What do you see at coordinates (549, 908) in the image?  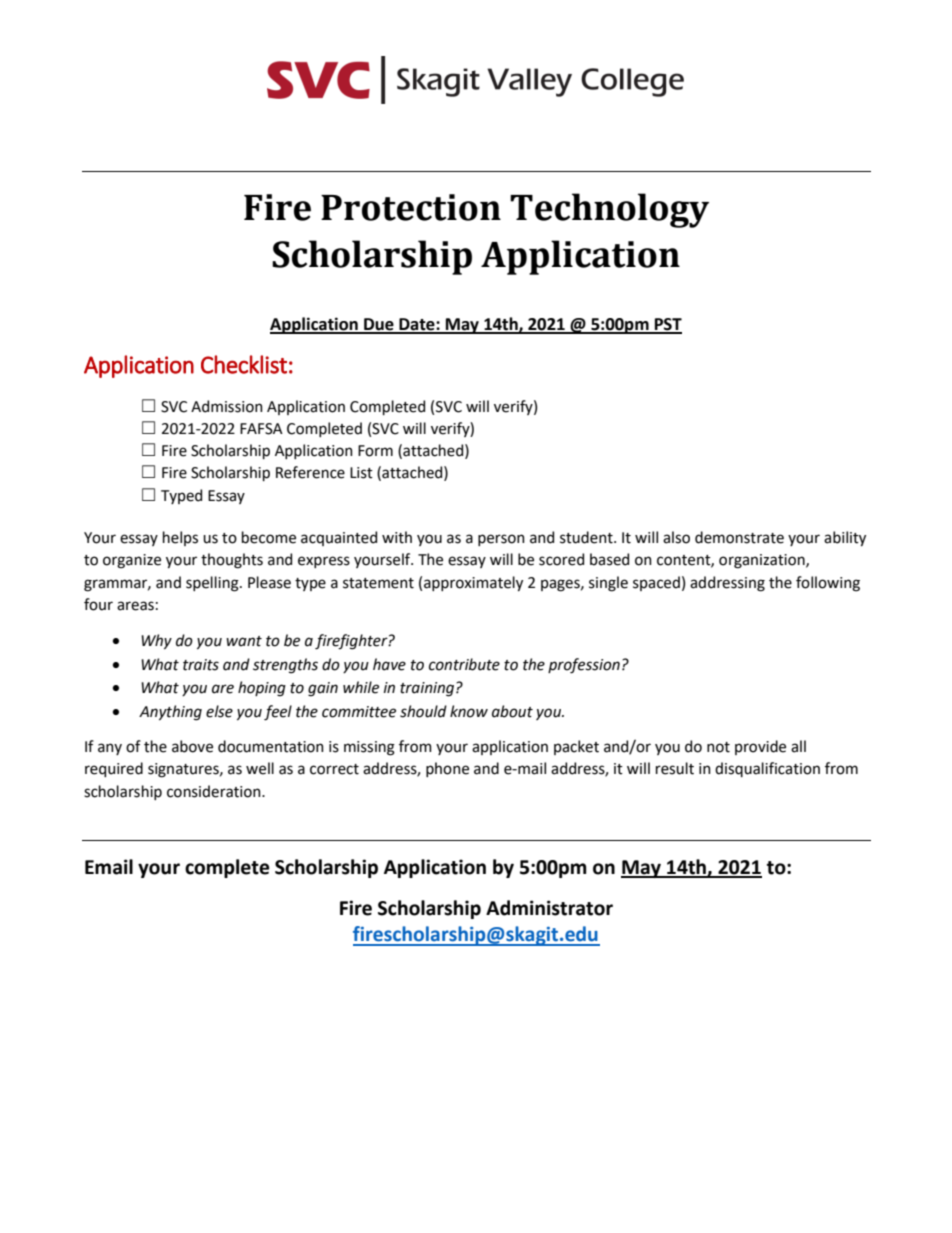 I see `Administrator` at bounding box center [549, 908].
